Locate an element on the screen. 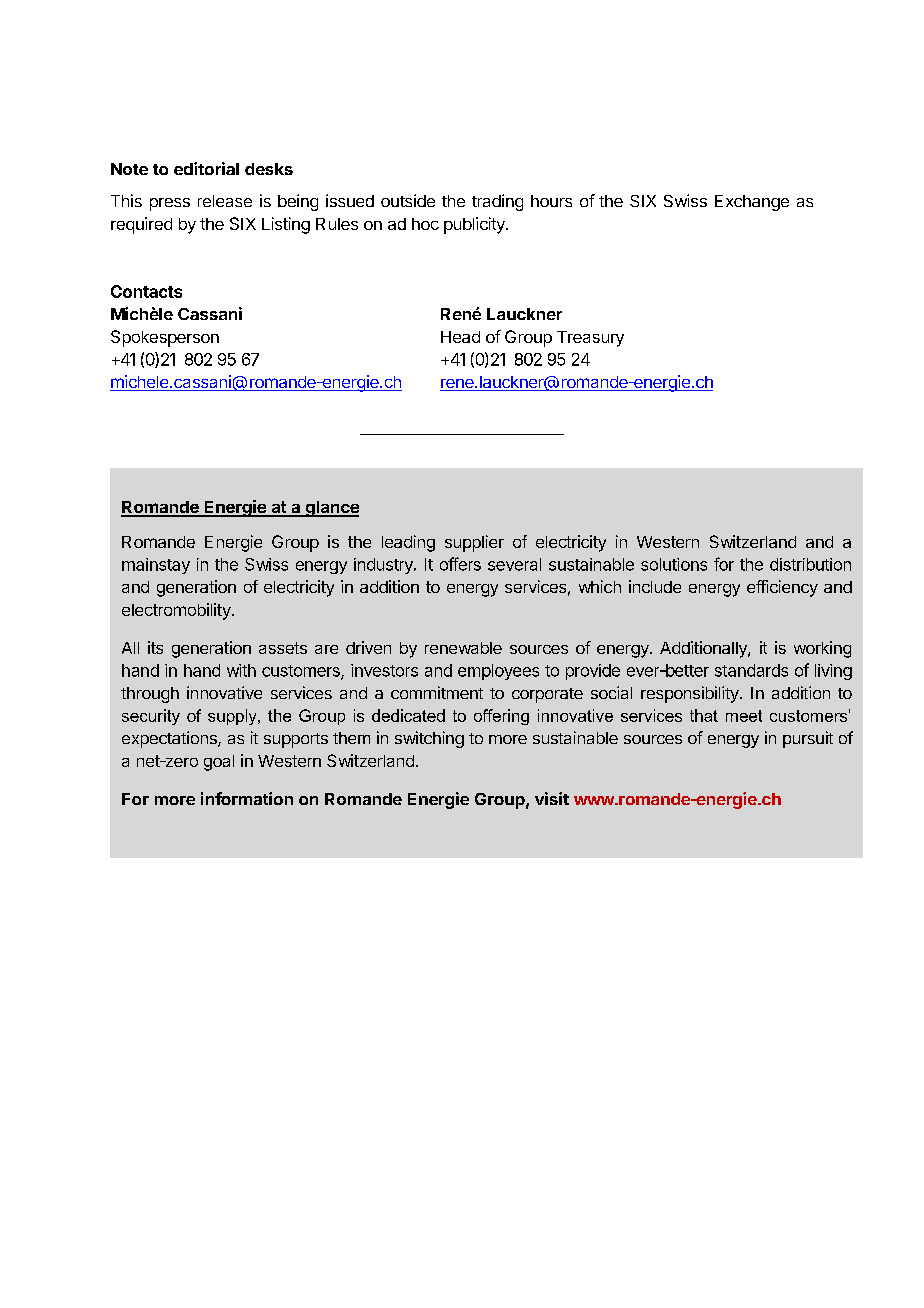 This screenshot has height=1308, width=924. glance is located at coordinates (331, 509).
